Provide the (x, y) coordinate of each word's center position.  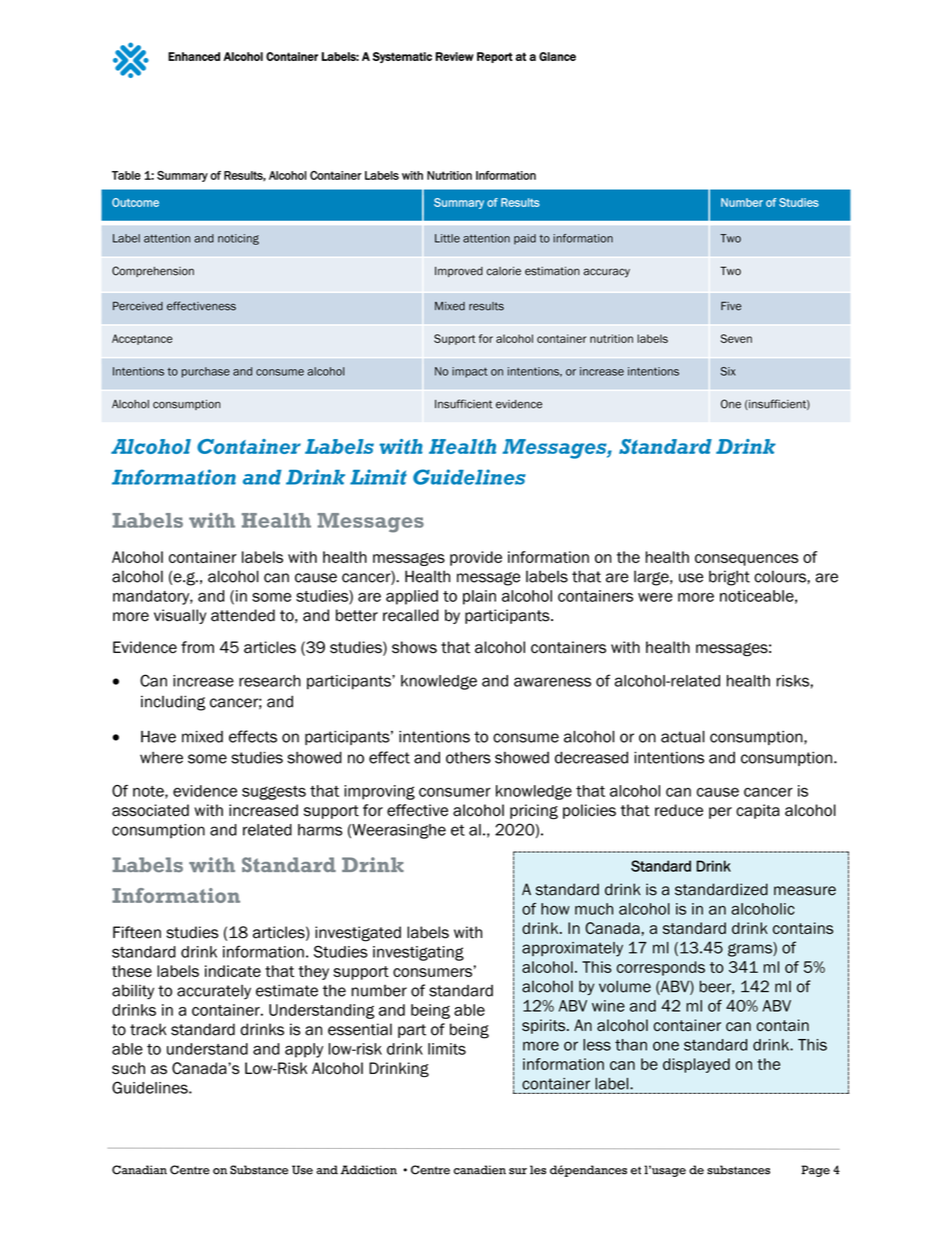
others (468, 757)
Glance (557, 56)
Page (815, 1171)
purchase (206, 372)
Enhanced (194, 56)
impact (470, 372)
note (149, 792)
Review (455, 56)
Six (728, 371)
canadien (480, 1170)
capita (758, 811)
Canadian (139, 1170)
